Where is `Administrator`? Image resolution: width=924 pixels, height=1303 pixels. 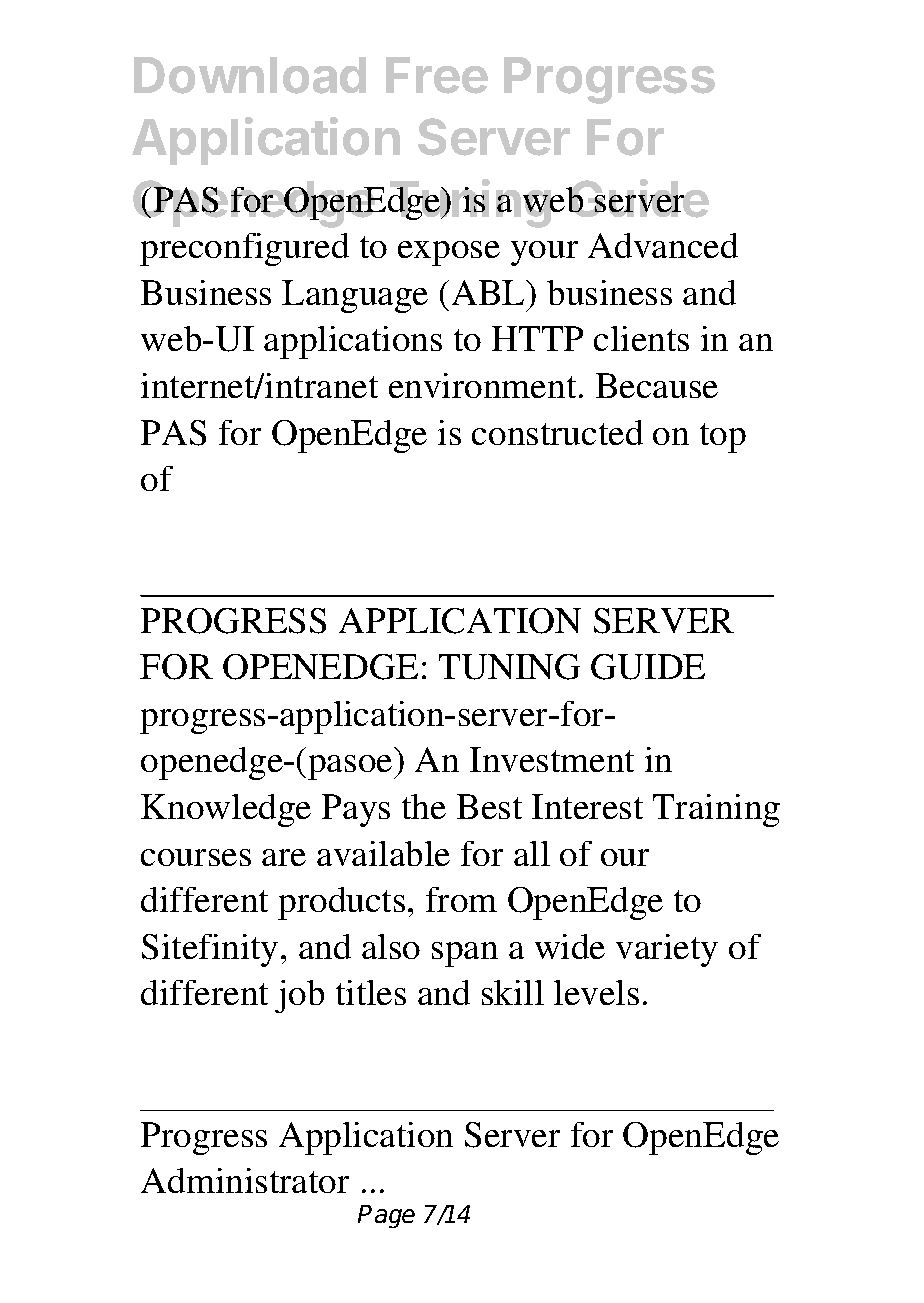 Administrator is located at coordinates (245, 1180).
